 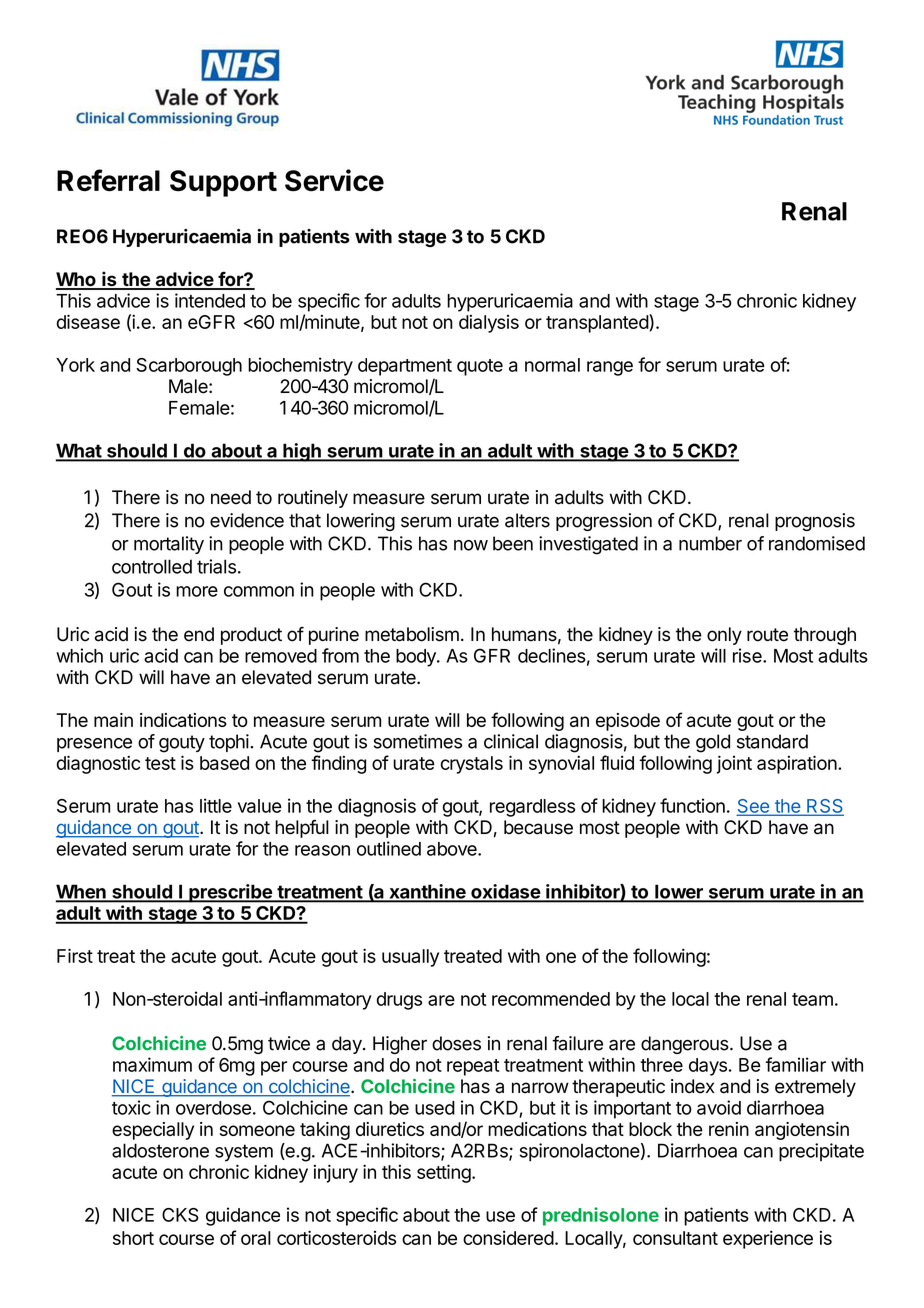 I want to click on CKS, so click(x=180, y=1215).
